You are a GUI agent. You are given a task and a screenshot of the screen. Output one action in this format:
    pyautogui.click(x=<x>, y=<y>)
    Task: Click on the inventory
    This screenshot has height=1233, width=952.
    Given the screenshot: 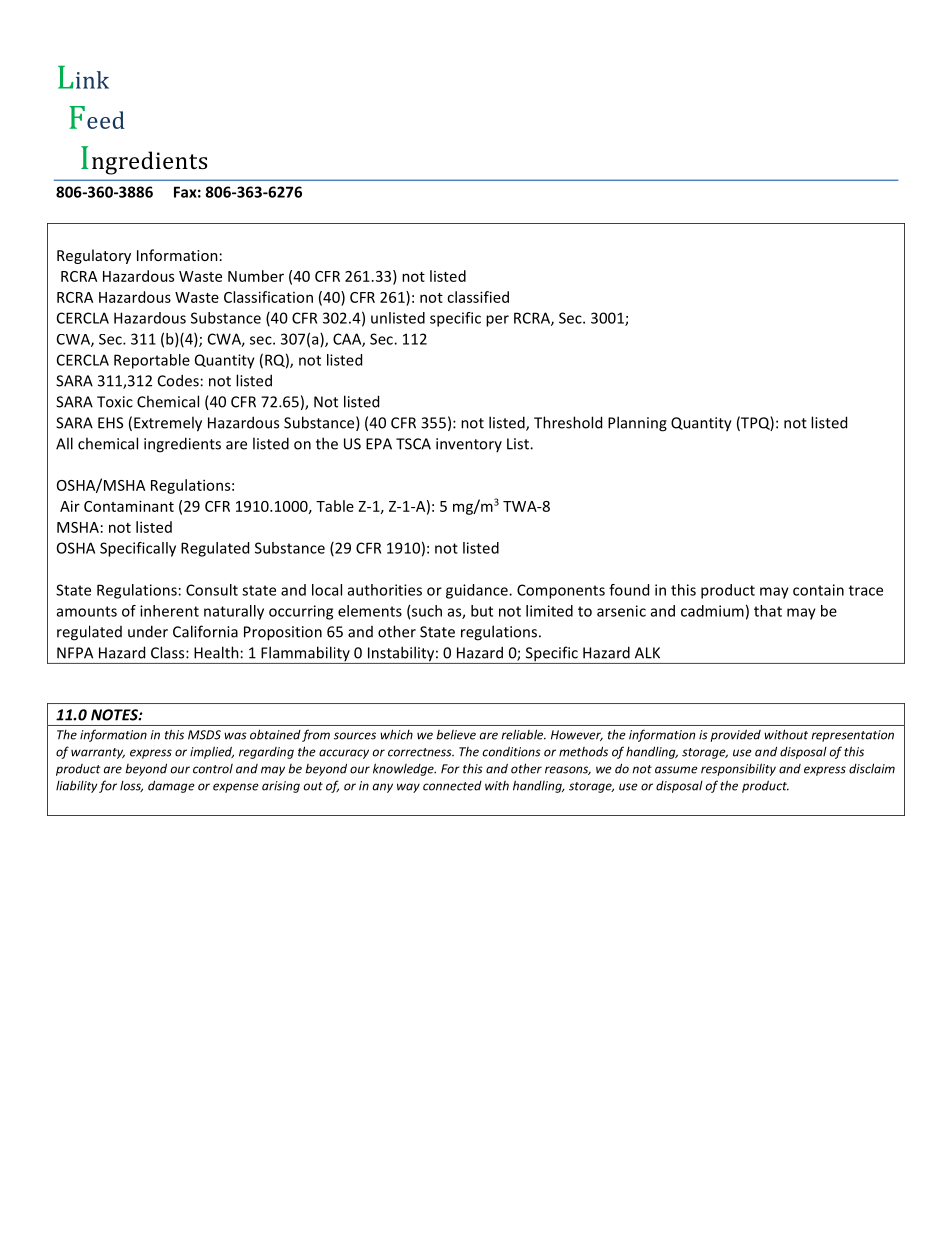 What is the action you would take?
    pyautogui.click(x=469, y=445)
